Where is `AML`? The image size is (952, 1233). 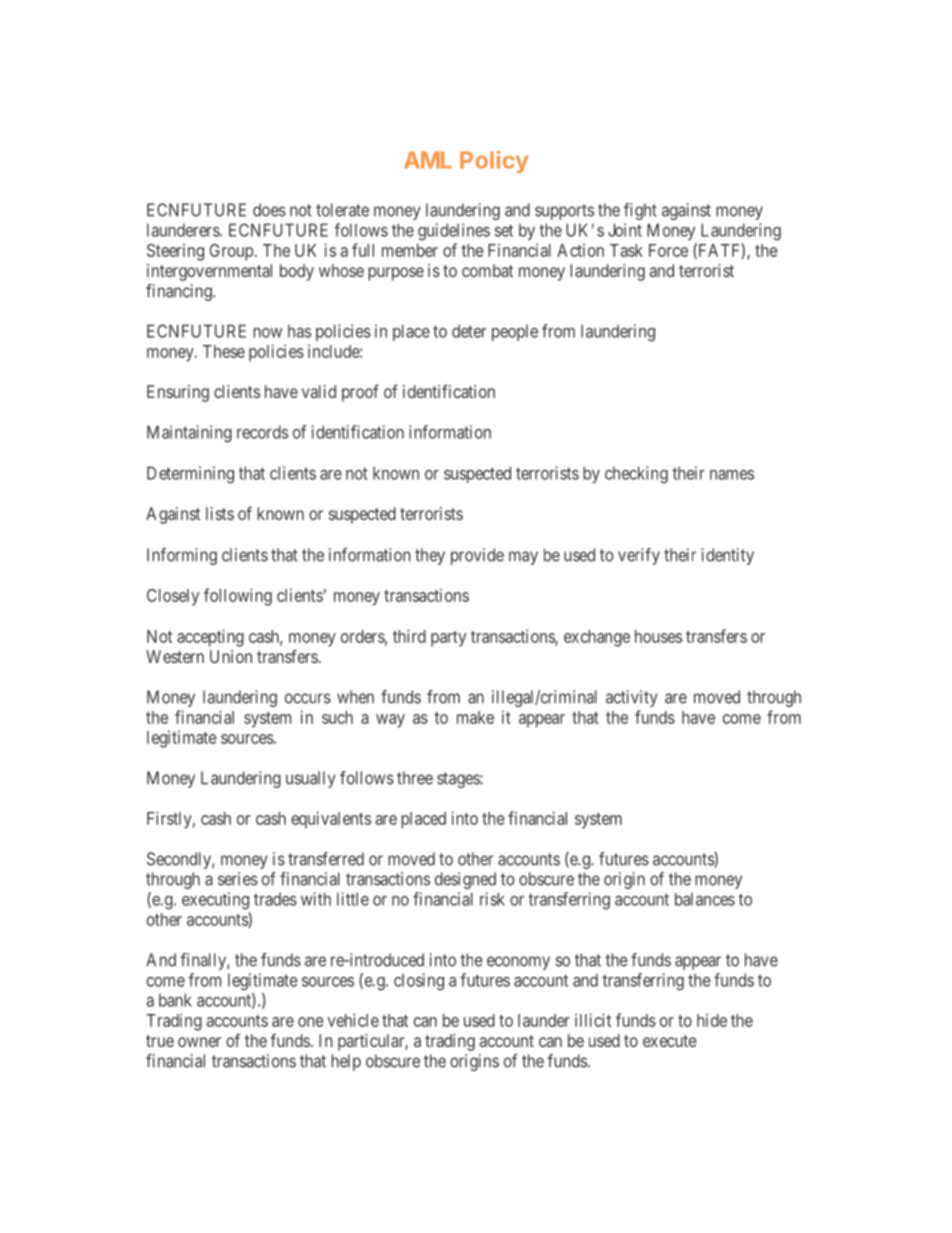 AML is located at coordinates (428, 160).
